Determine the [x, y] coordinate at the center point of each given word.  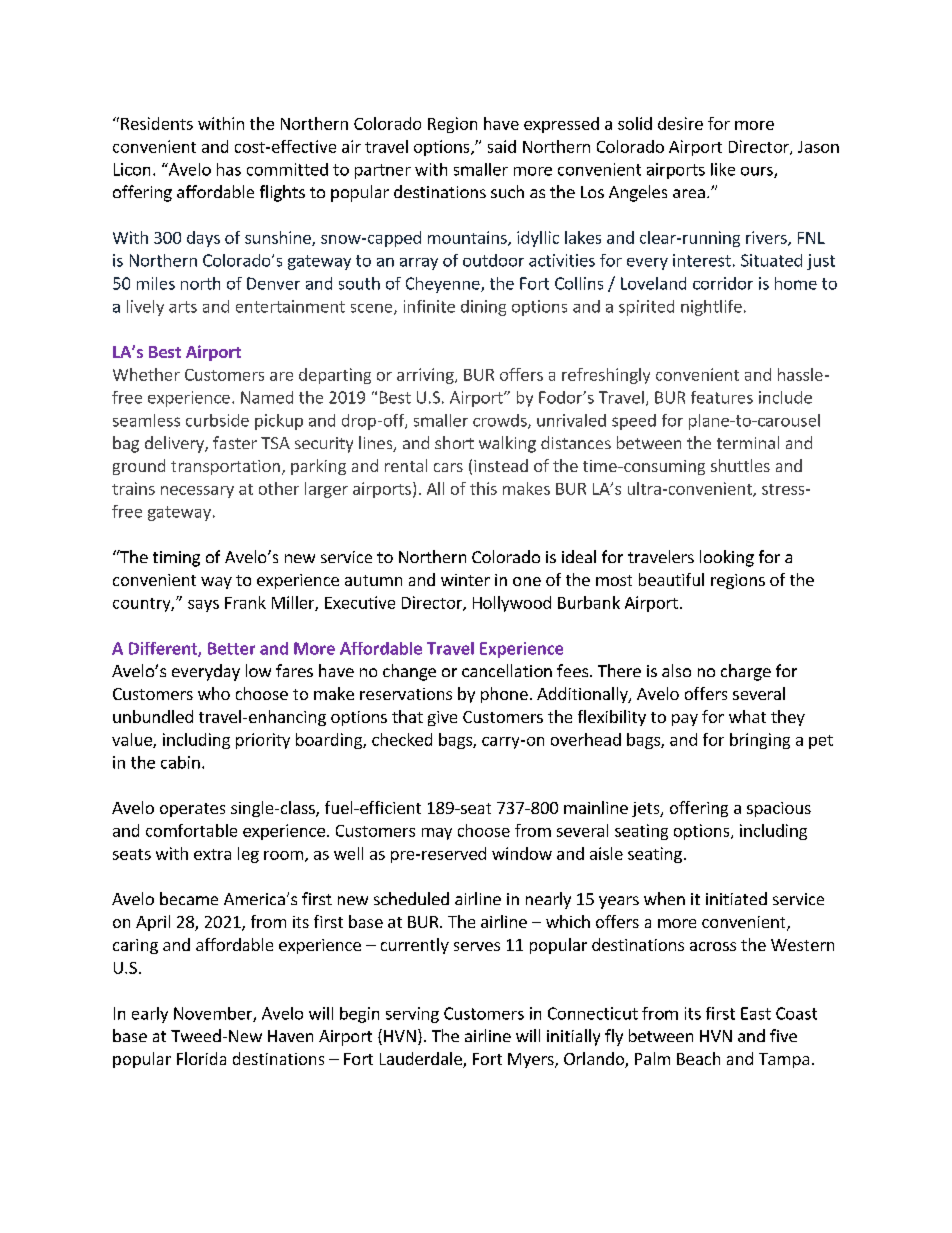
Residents [157, 123]
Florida [201, 1058]
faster [235, 442]
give [442, 718]
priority [263, 741]
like [723, 169]
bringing [760, 741]
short [454, 442]
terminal [748, 442]
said [502, 146]
